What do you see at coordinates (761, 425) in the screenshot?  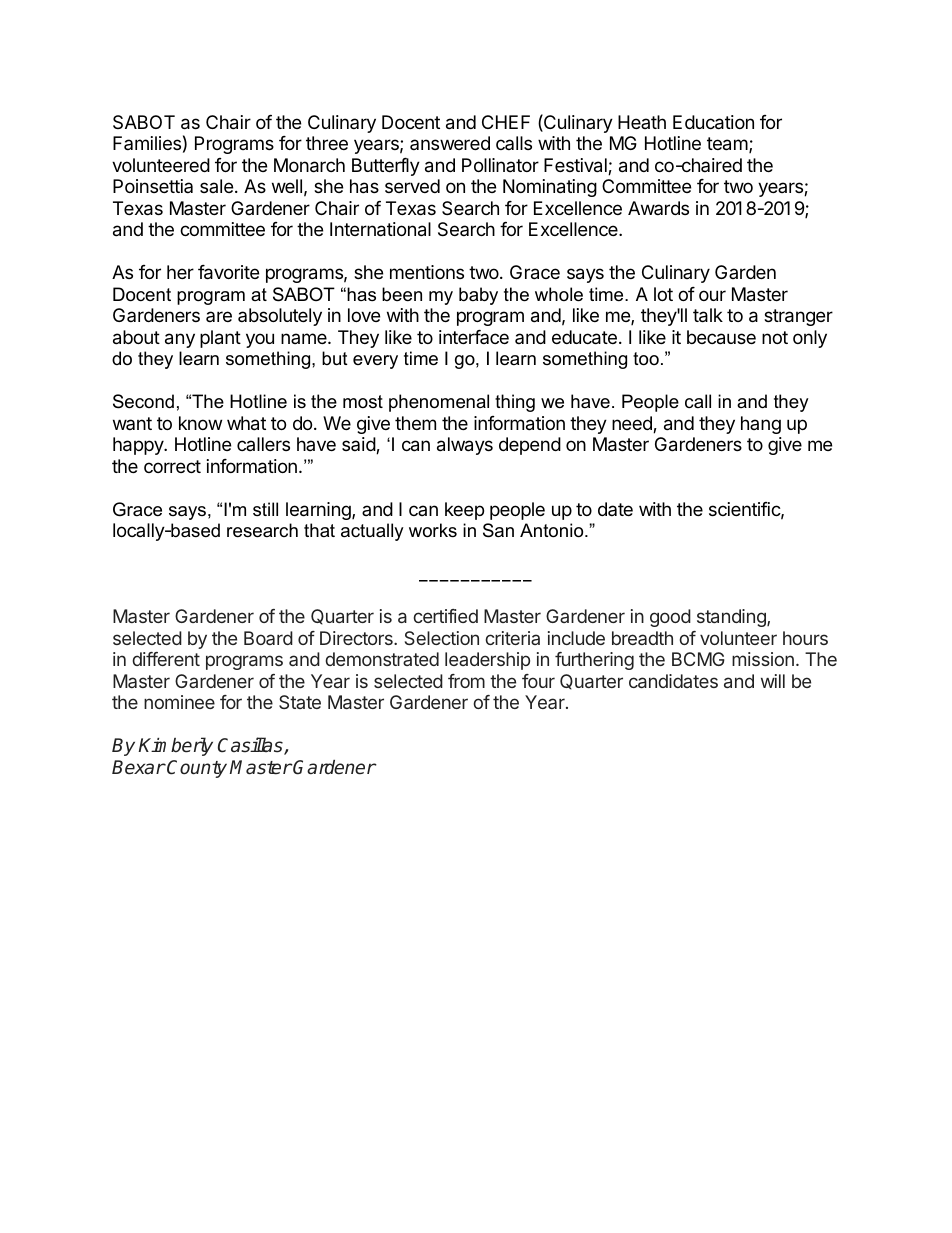 I see `hang` at bounding box center [761, 425].
